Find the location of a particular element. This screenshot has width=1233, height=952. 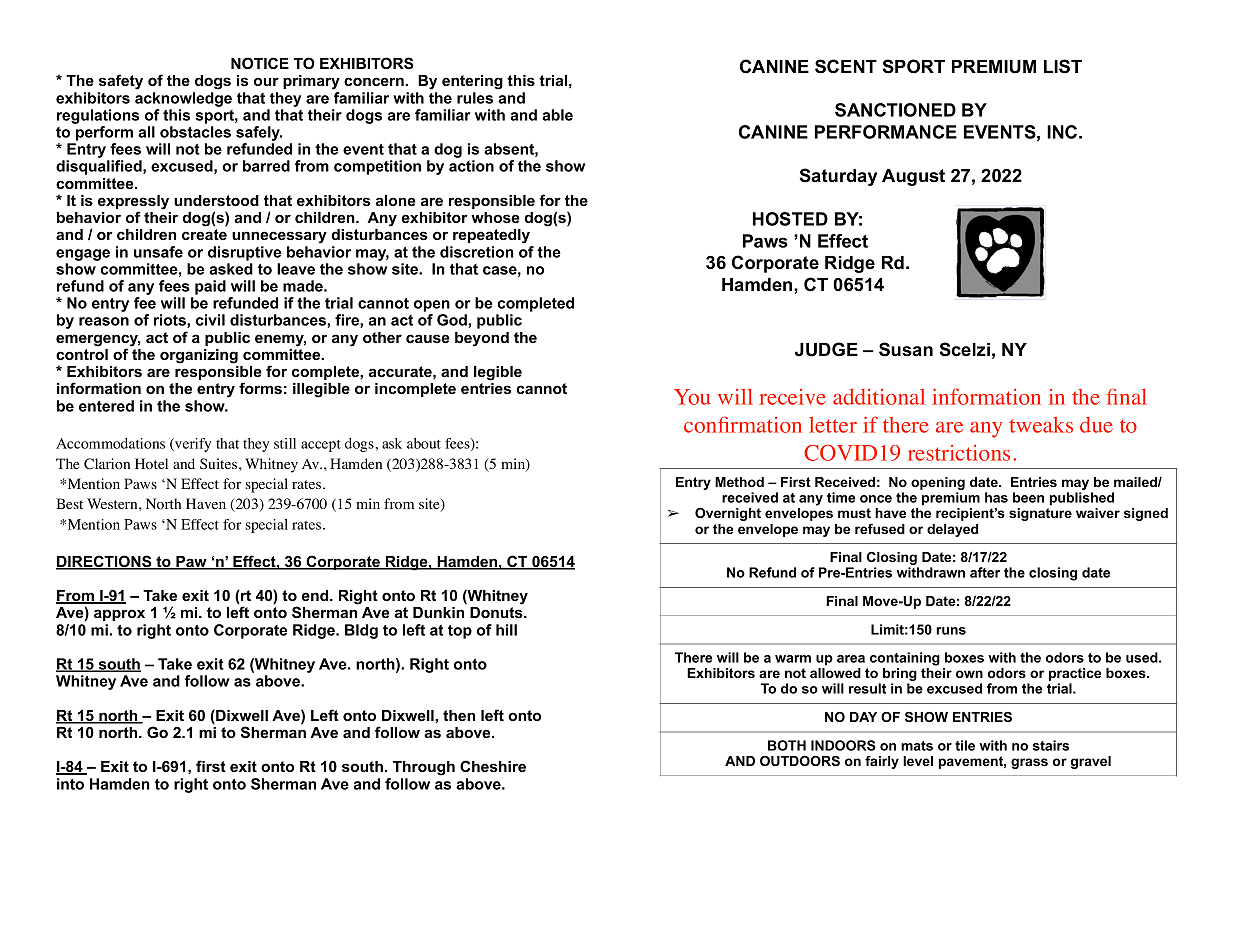

You is located at coordinates (692, 397).
